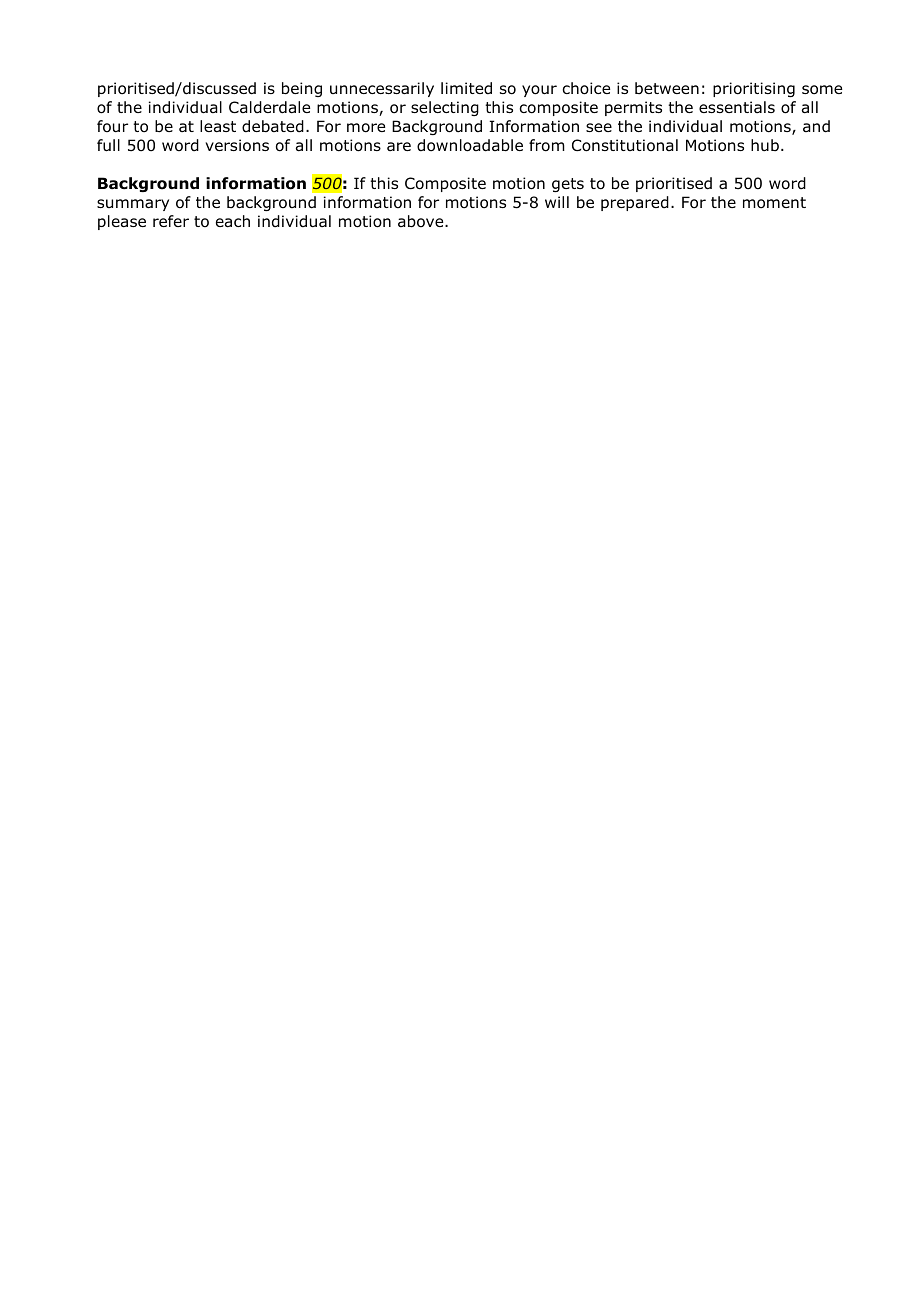 The width and height of the image is (924, 1308). Describe the element at coordinates (466, 88) in the image. I see `limited` at that location.
